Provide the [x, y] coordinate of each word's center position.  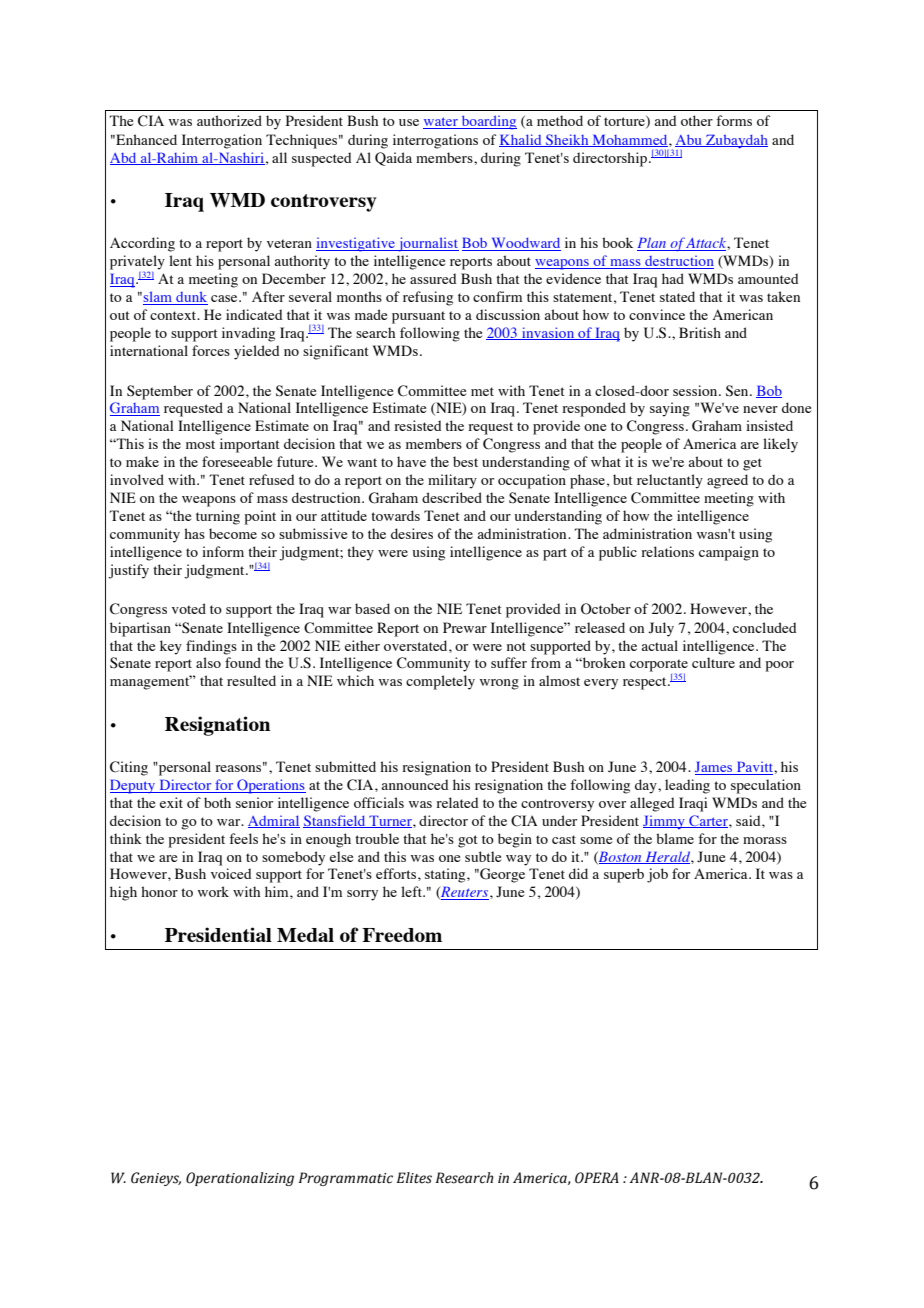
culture [713, 662]
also [208, 662]
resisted [418, 425]
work [213, 891]
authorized [229, 120]
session [696, 390]
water [441, 123]
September [160, 392]
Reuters [465, 893]
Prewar [465, 627]
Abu [689, 140]
